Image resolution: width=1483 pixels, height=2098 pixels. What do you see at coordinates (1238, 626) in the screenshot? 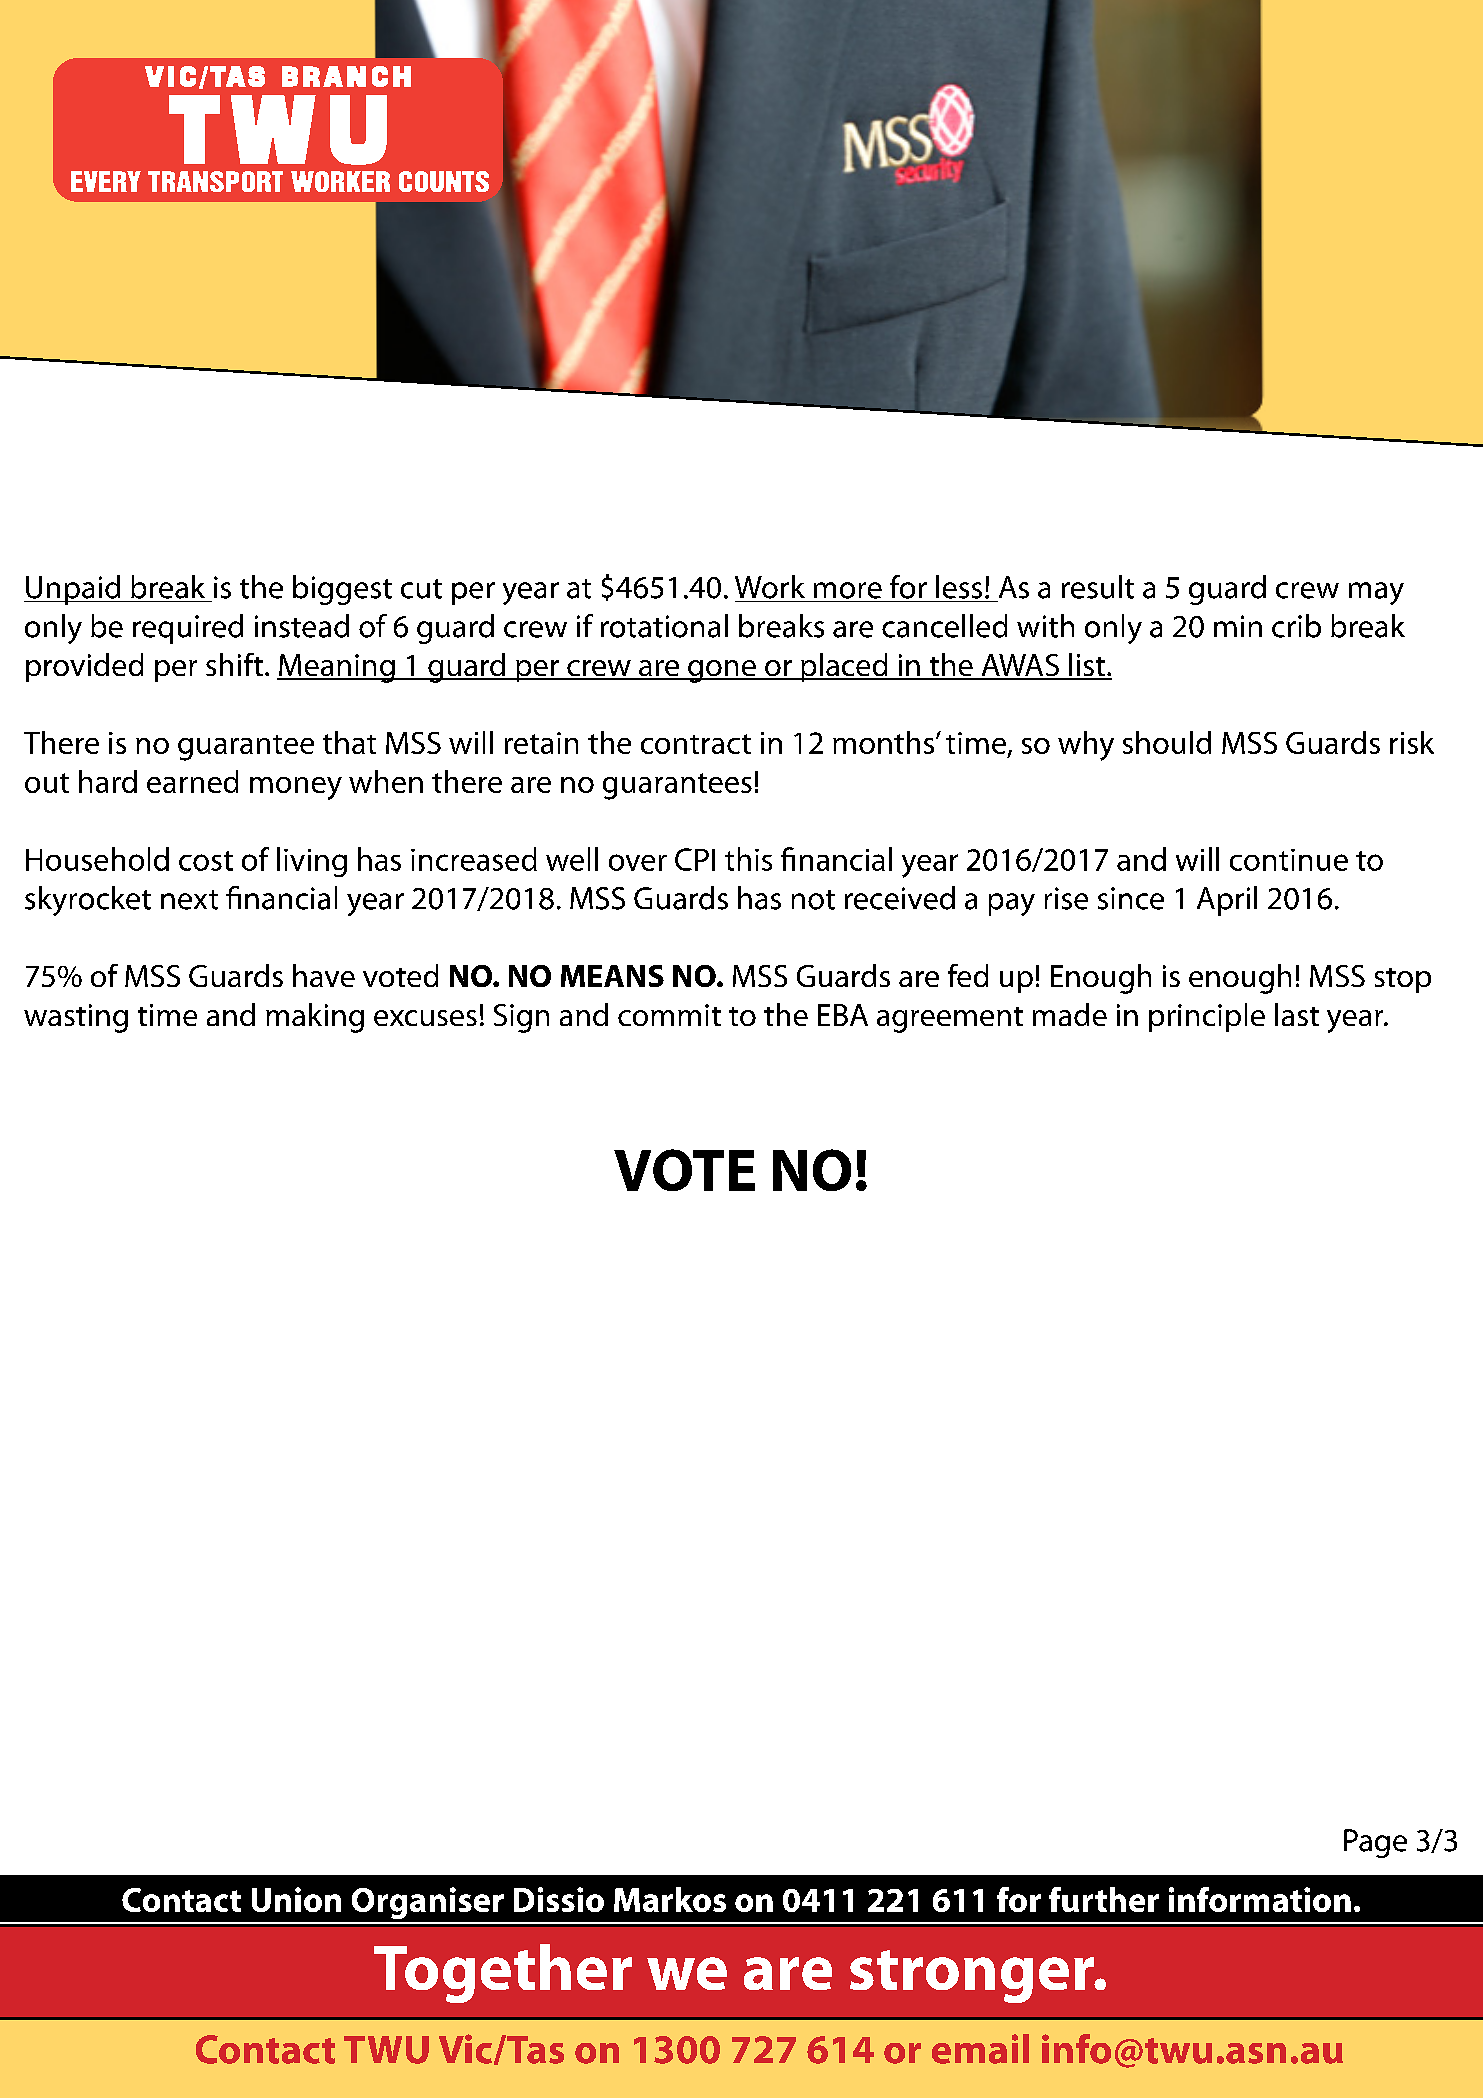
I see `min` at bounding box center [1238, 626].
